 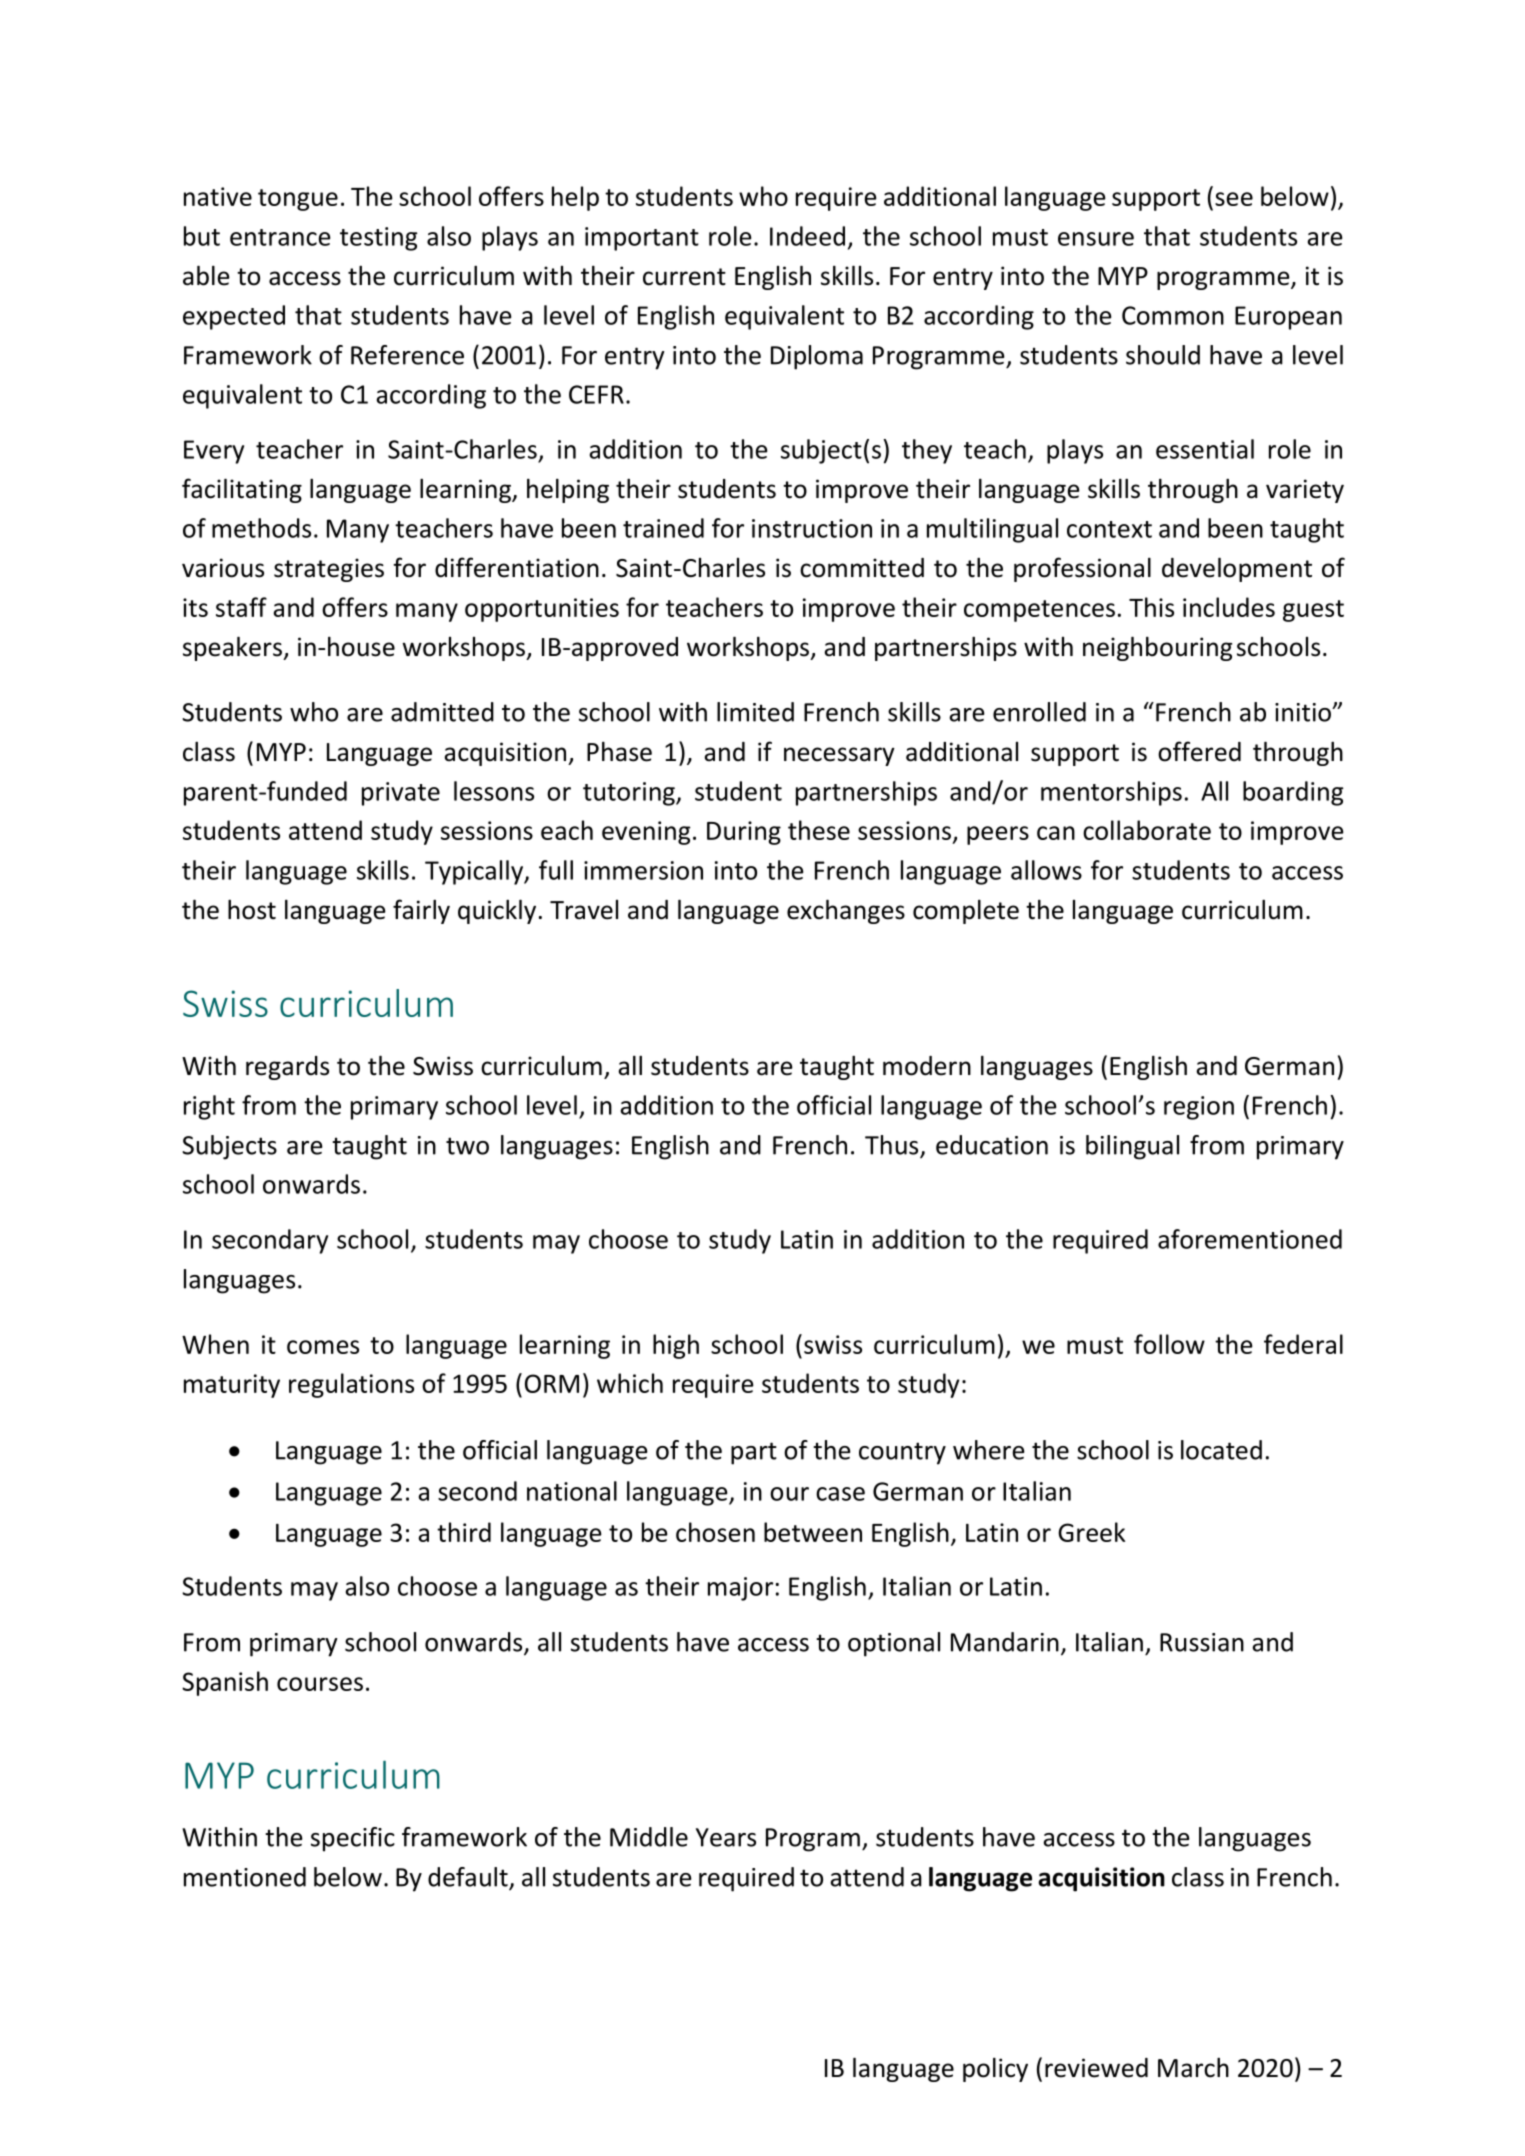 What do you see at coordinates (329, 570) in the screenshot?
I see `strategies` at bounding box center [329, 570].
